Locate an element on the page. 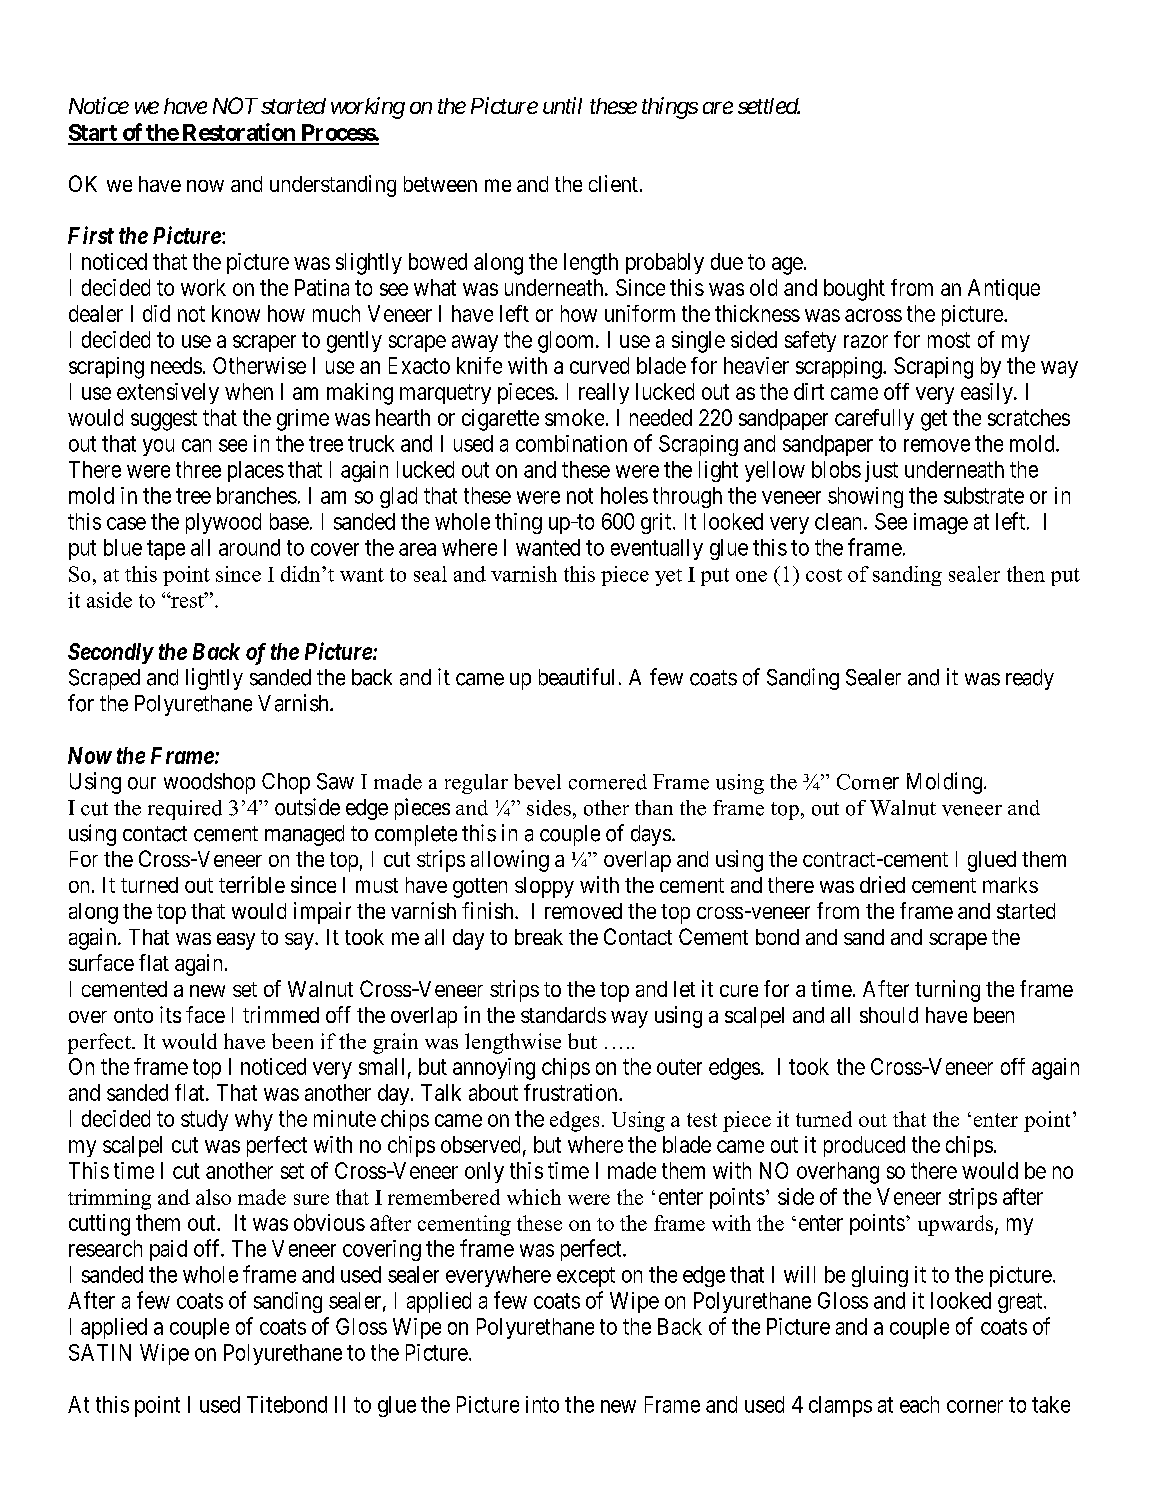 This image has height=1490, width=1151. our is located at coordinates (142, 783).
